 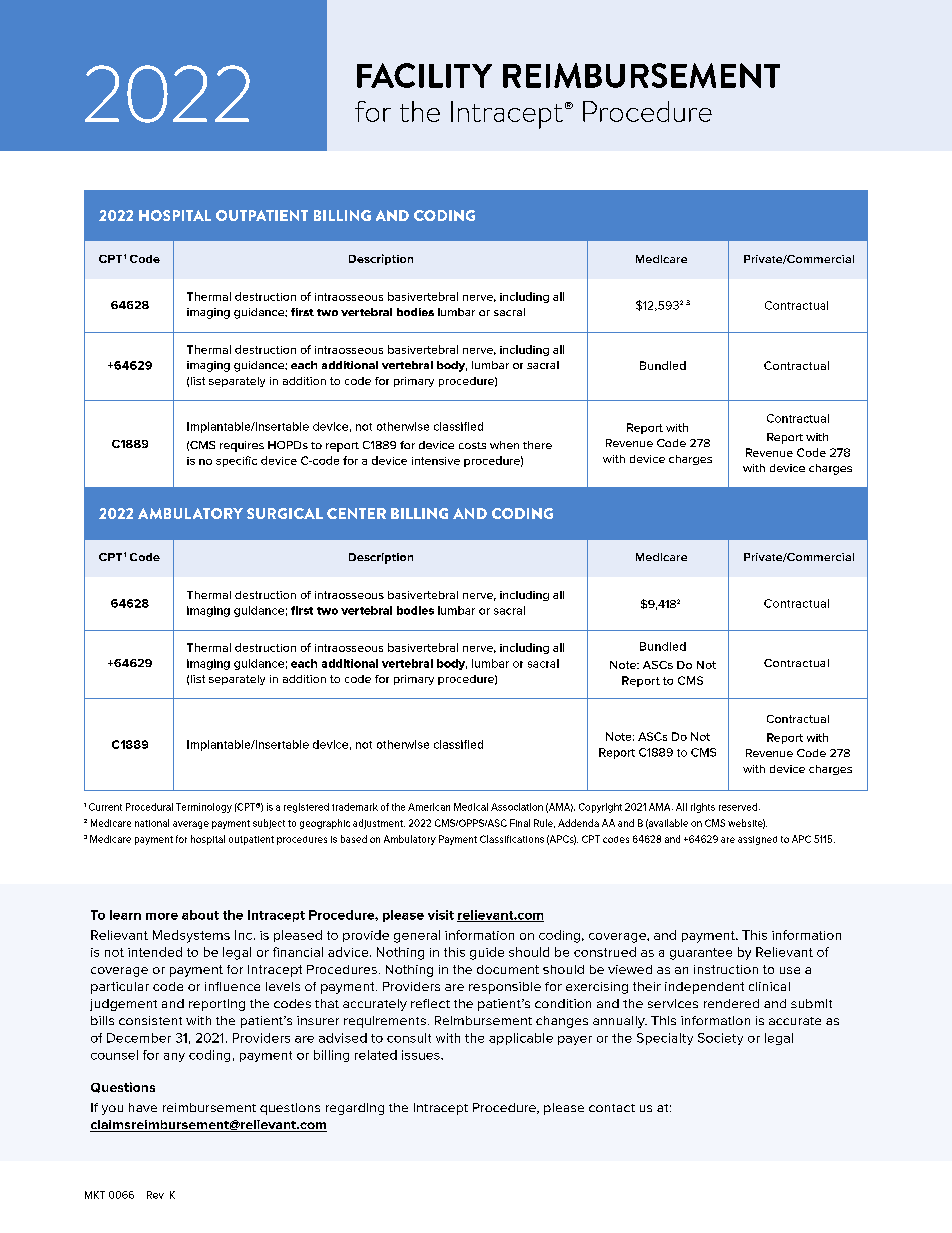 What do you see at coordinates (472, 445) in the screenshot?
I see `costs` at bounding box center [472, 445].
